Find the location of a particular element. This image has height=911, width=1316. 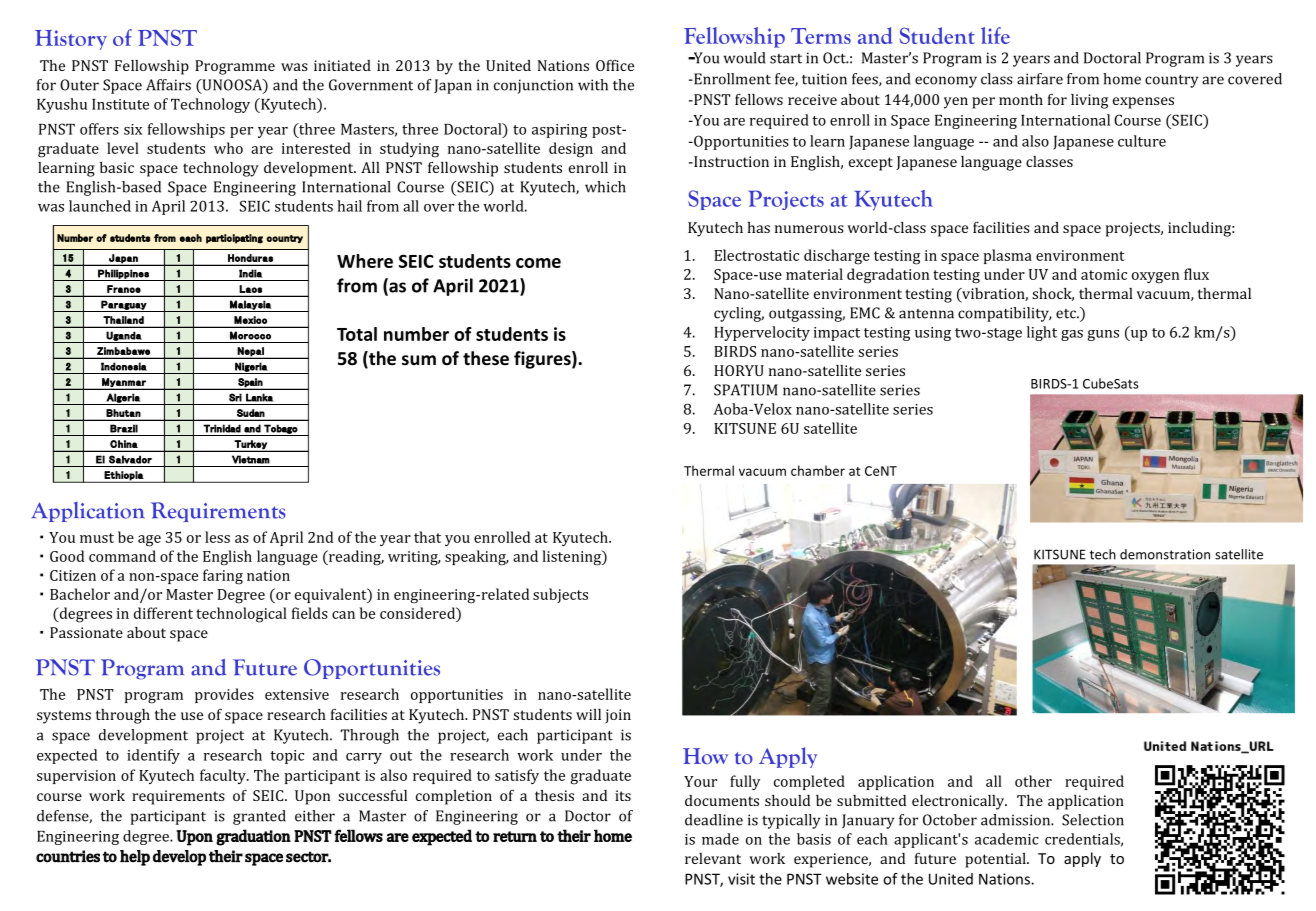

Spain is located at coordinates (250, 383).
